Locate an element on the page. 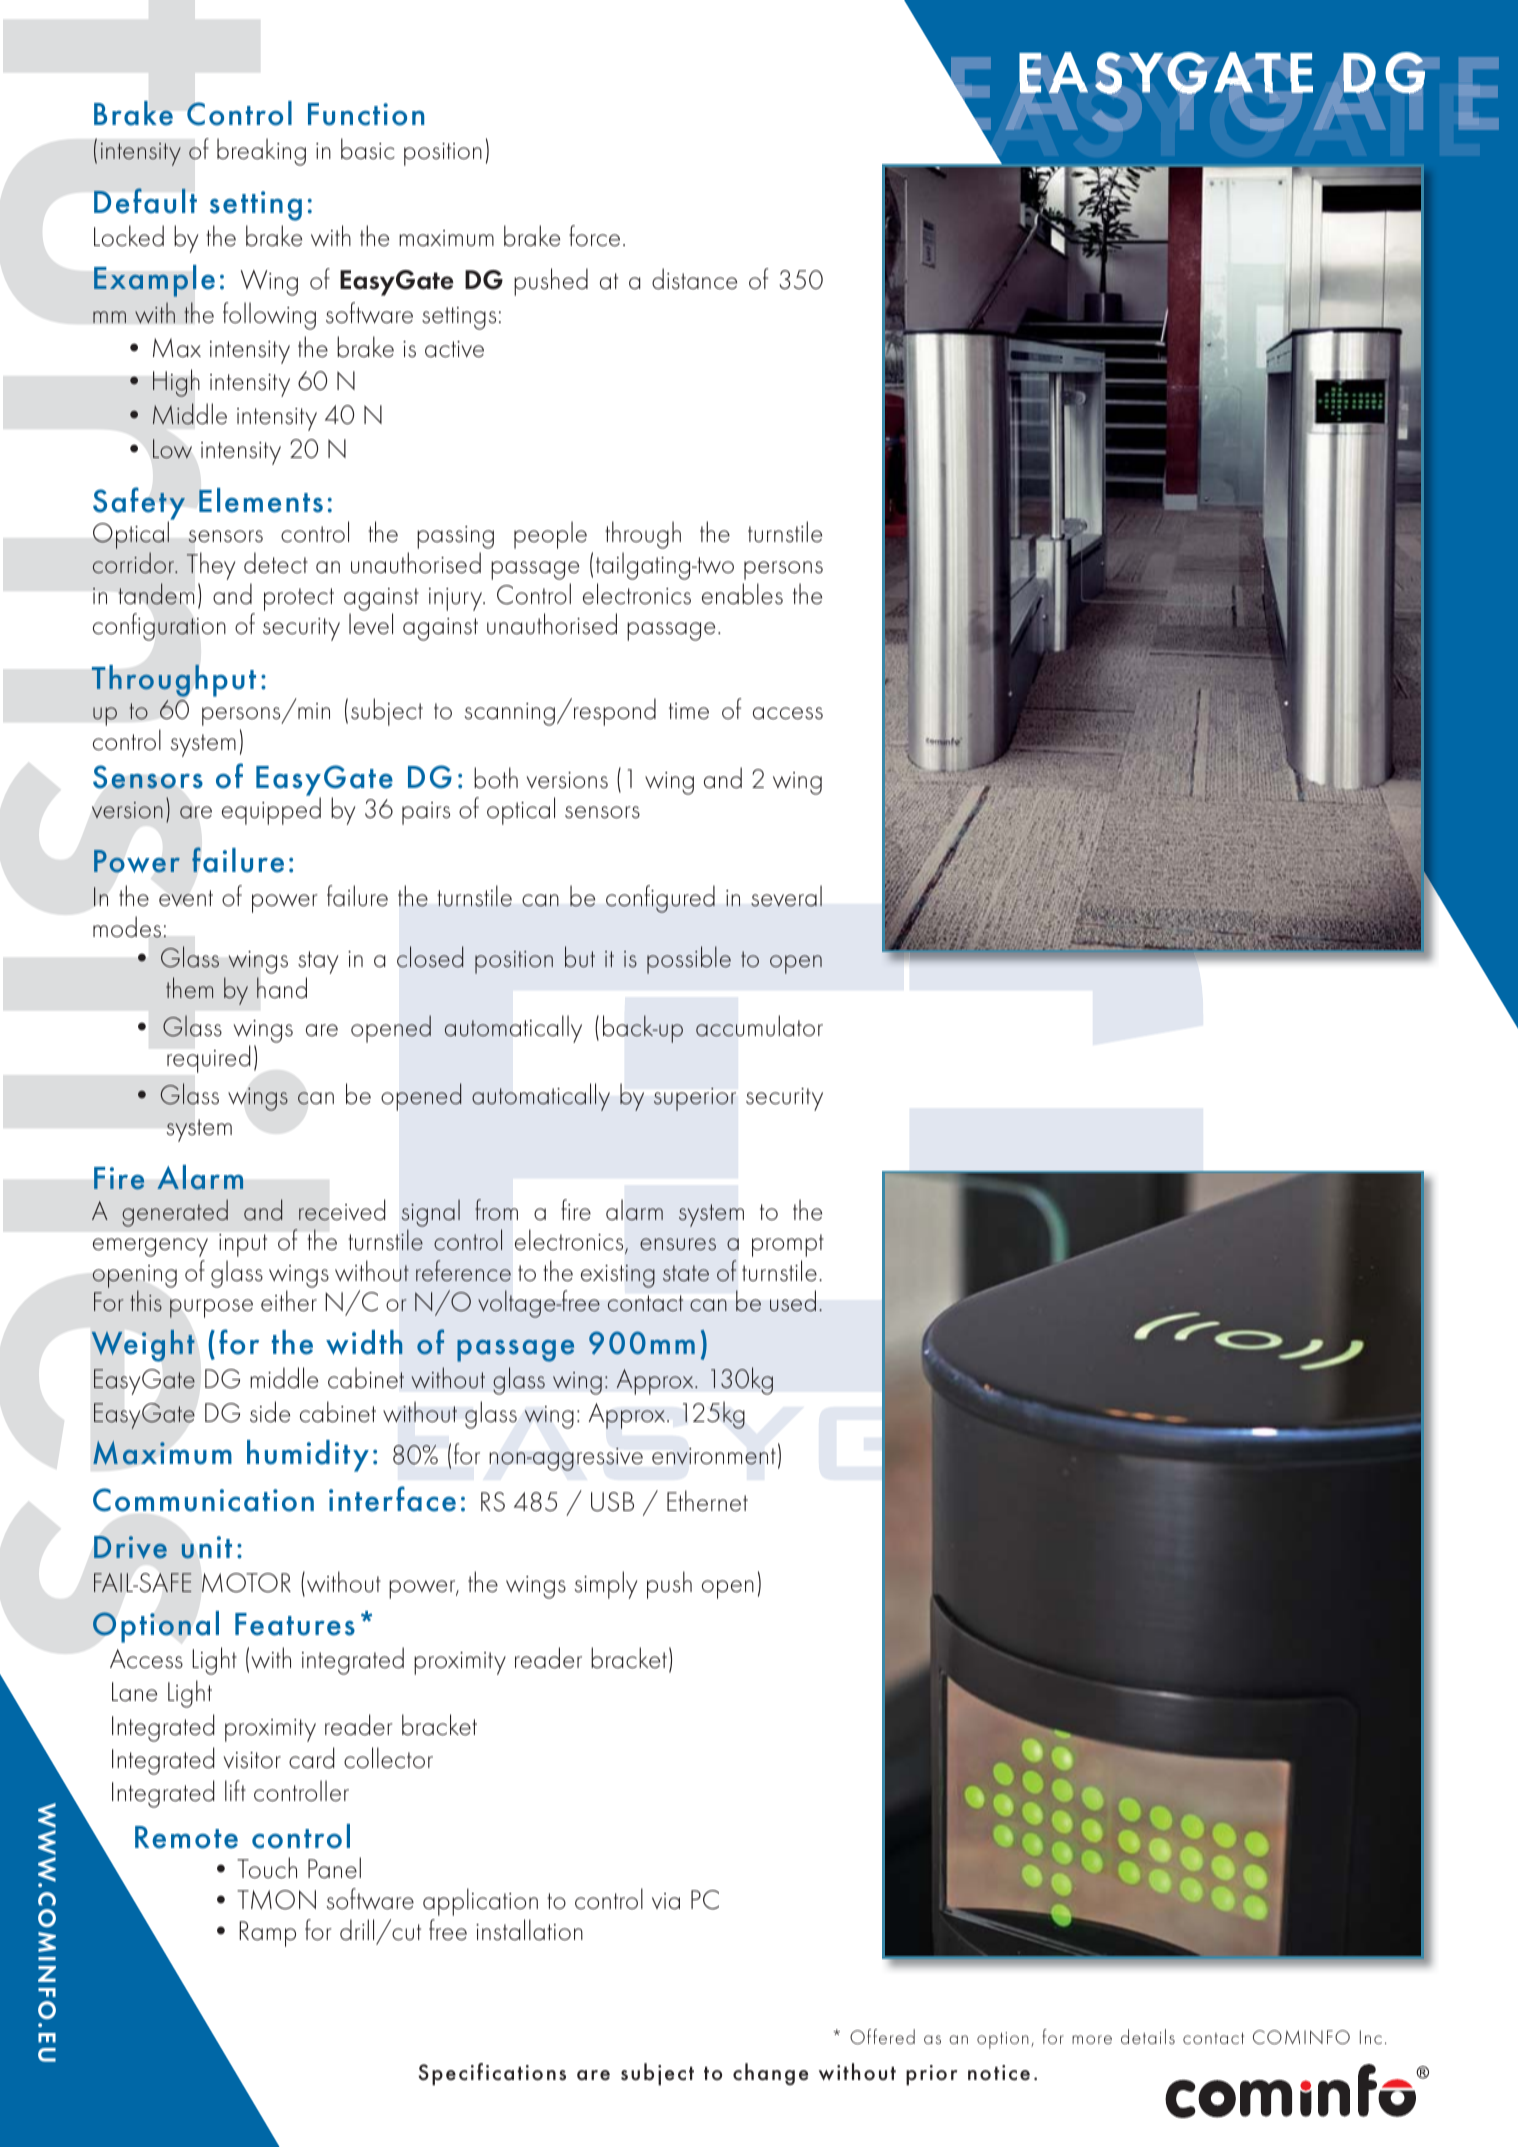  environment is located at coordinates (714, 1456).
